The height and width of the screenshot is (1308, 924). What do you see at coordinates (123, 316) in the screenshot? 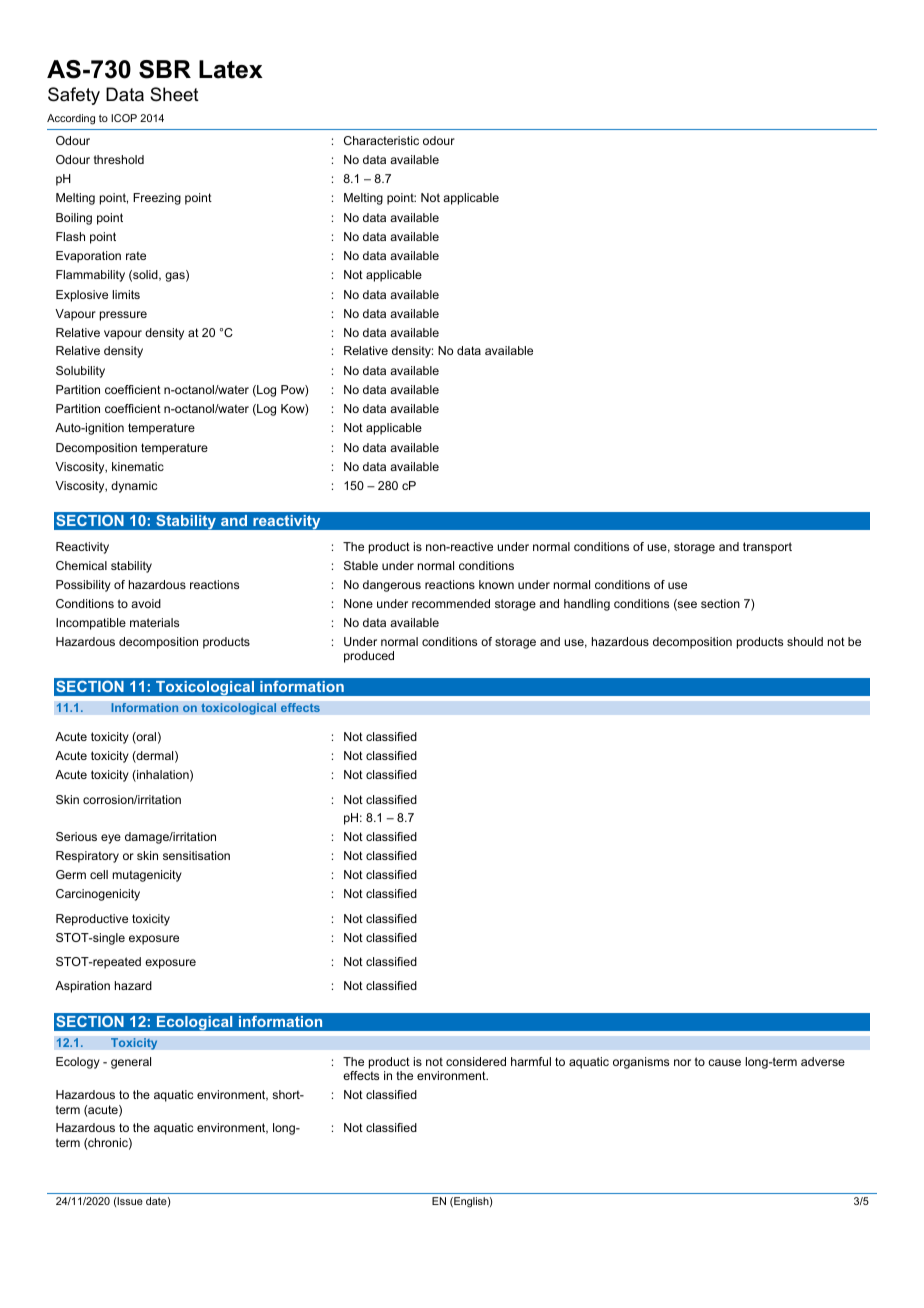
I see `pressure` at bounding box center [123, 316].
